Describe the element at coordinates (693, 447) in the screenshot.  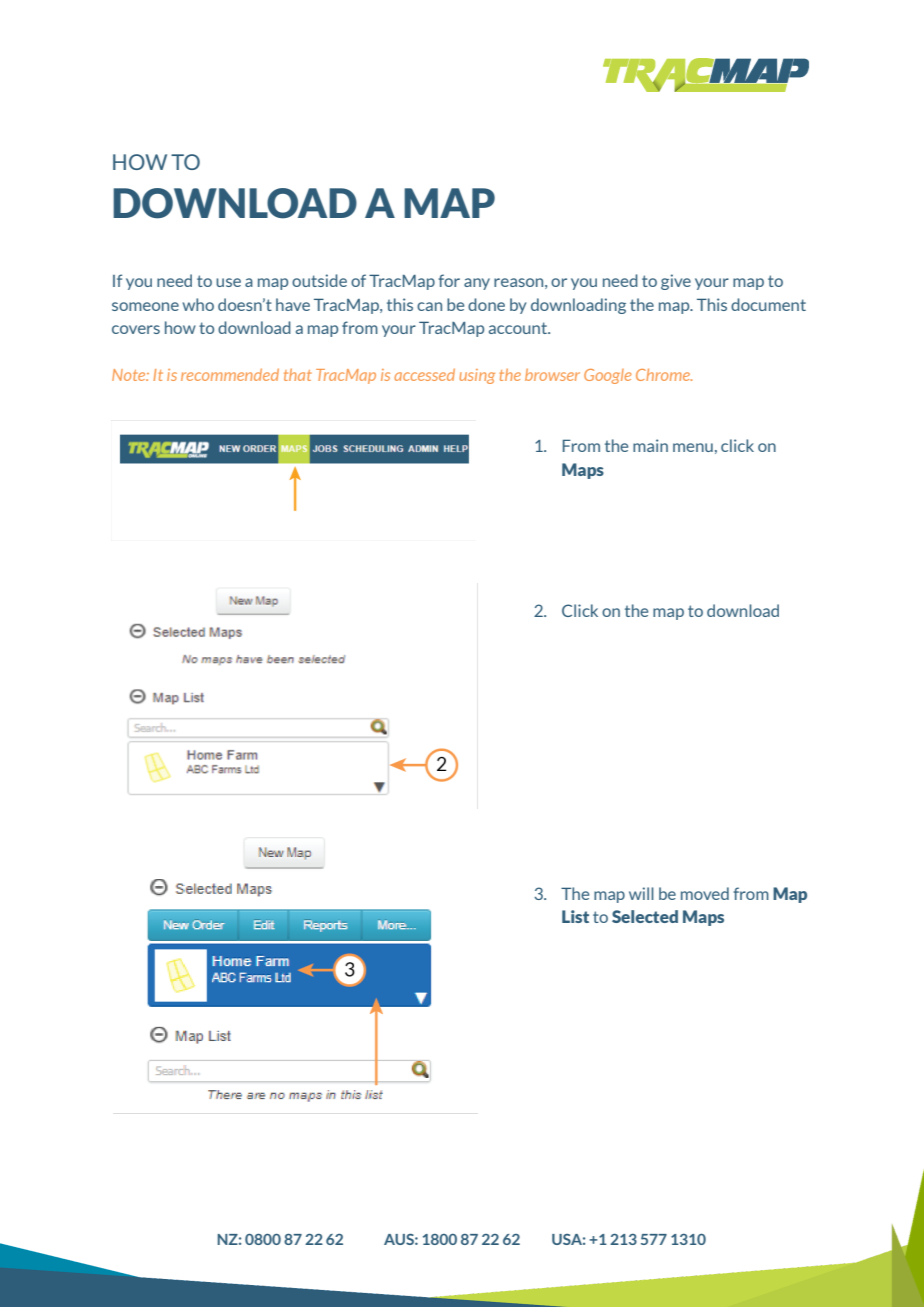
I see `menu` at that location.
